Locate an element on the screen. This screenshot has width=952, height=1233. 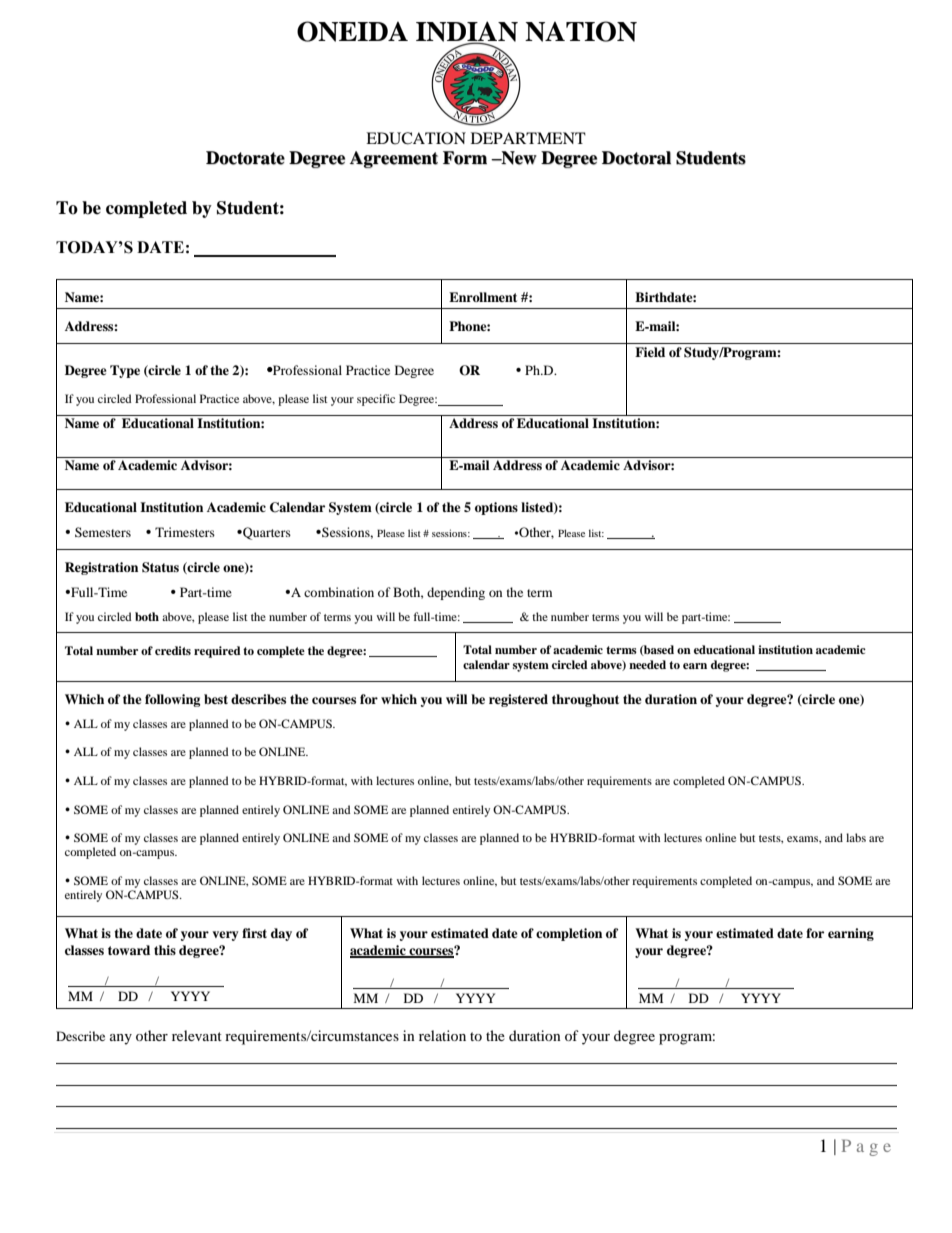
ONEIDA is located at coordinates (352, 31).
